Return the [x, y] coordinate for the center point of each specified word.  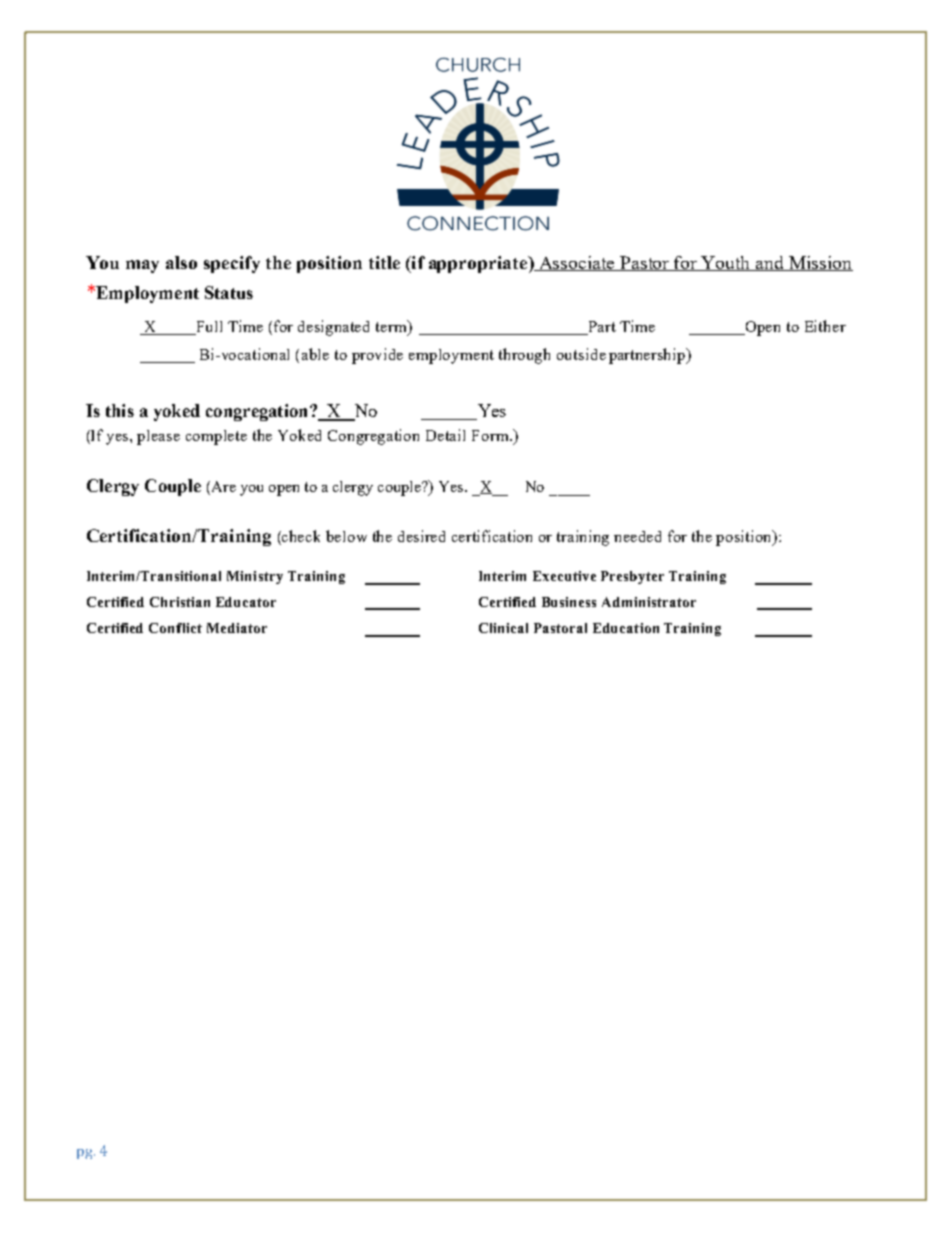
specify [232, 264]
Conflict [175, 628]
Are [222, 486]
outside [581, 354]
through [524, 356]
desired [421, 536]
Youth [726, 263]
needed [637, 536]
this [120, 410]
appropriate [479, 264]
